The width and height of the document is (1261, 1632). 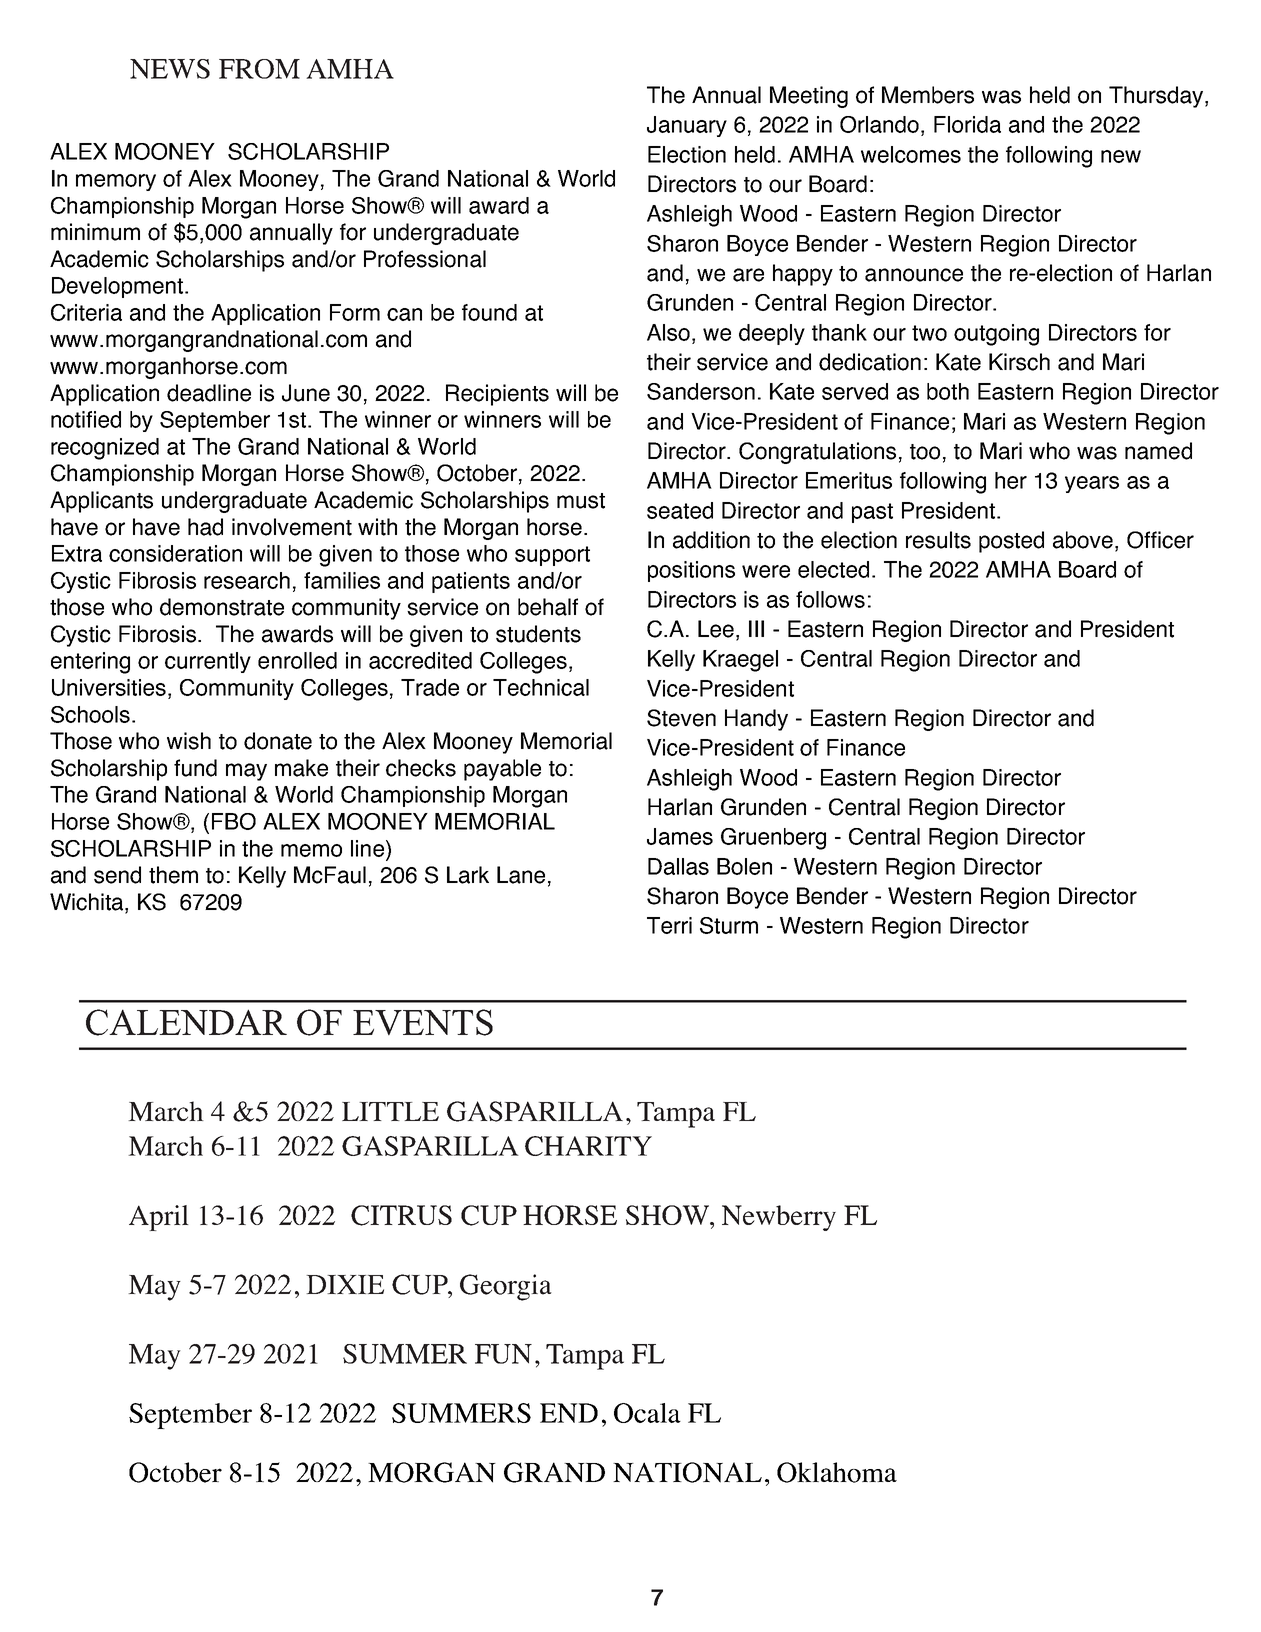 I want to click on posted, so click(x=1011, y=542).
